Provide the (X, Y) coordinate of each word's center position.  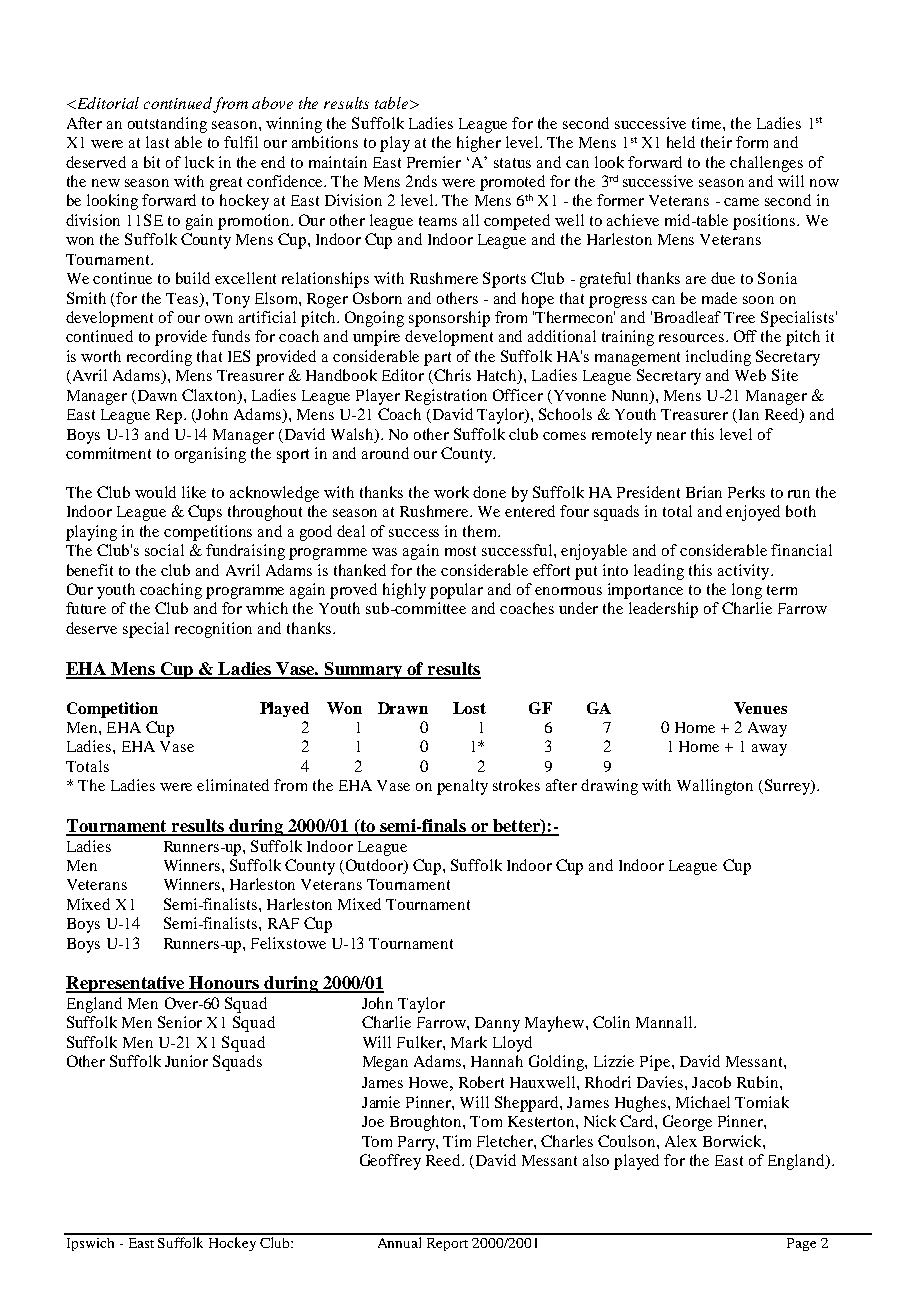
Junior (186, 1061)
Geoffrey (390, 1162)
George (687, 1123)
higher (479, 144)
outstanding (167, 125)
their (716, 142)
